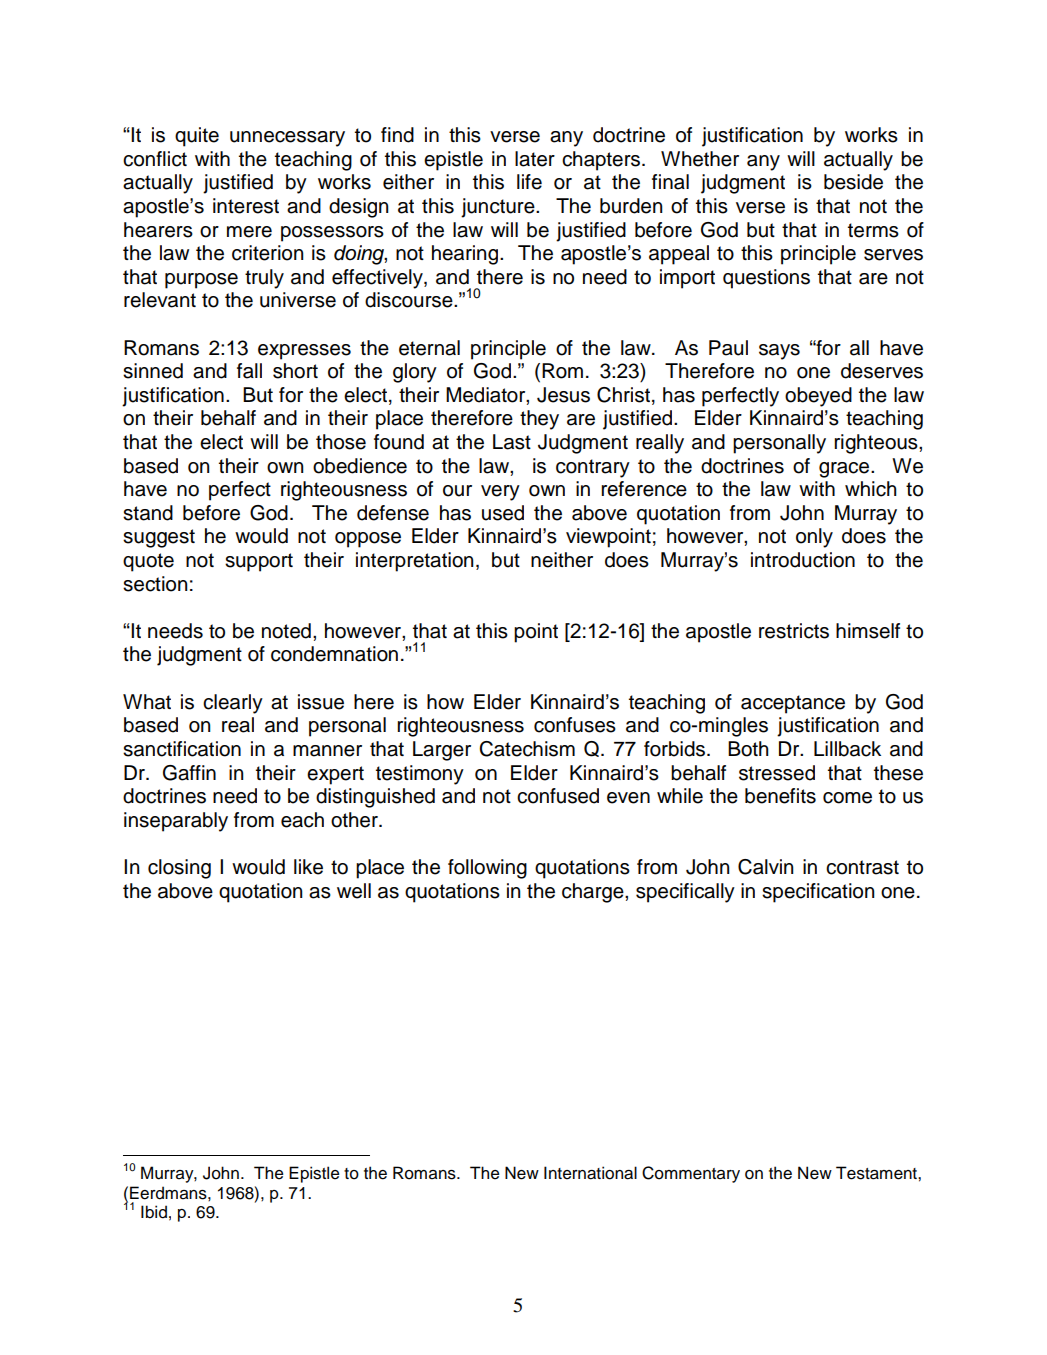 This screenshot has height=1355, width=1047. I want to click on following, so click(487, 869).
